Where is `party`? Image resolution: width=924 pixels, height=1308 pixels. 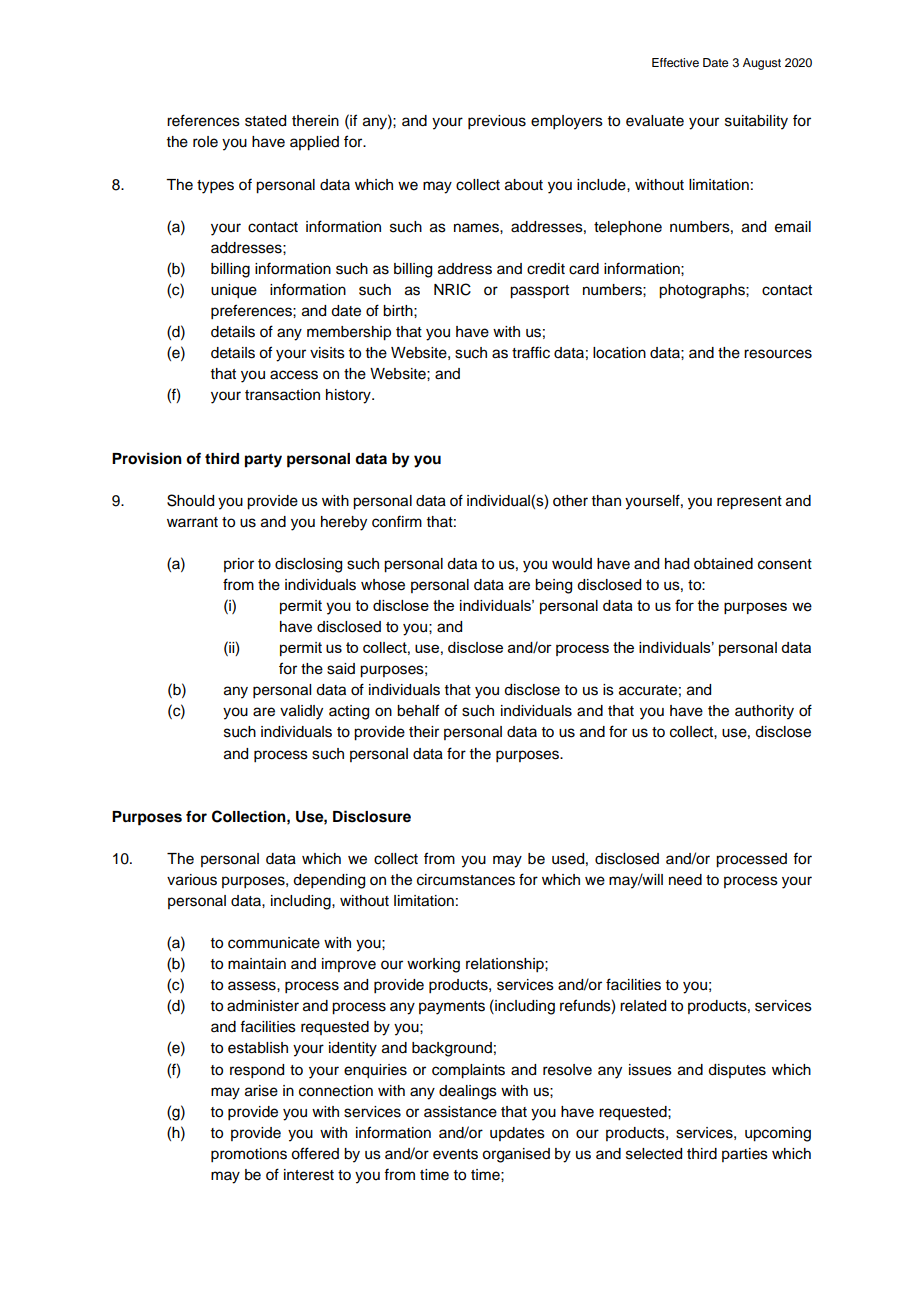
party is located at coordinates (263, 461).
